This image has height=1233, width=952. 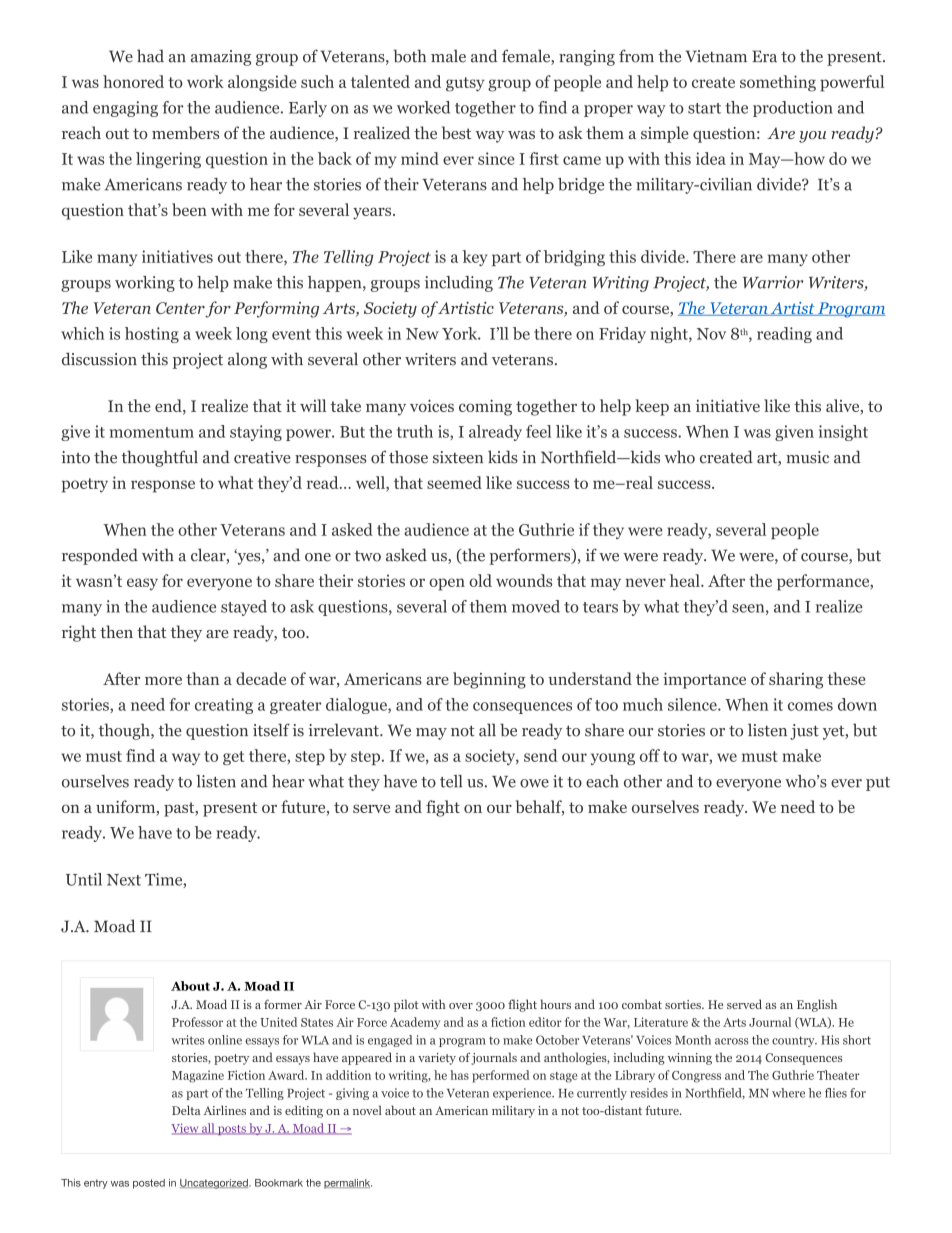 What do you see at coordinates (133, 81) in the image?
I see `honored` at bounding box center [133, 81].
